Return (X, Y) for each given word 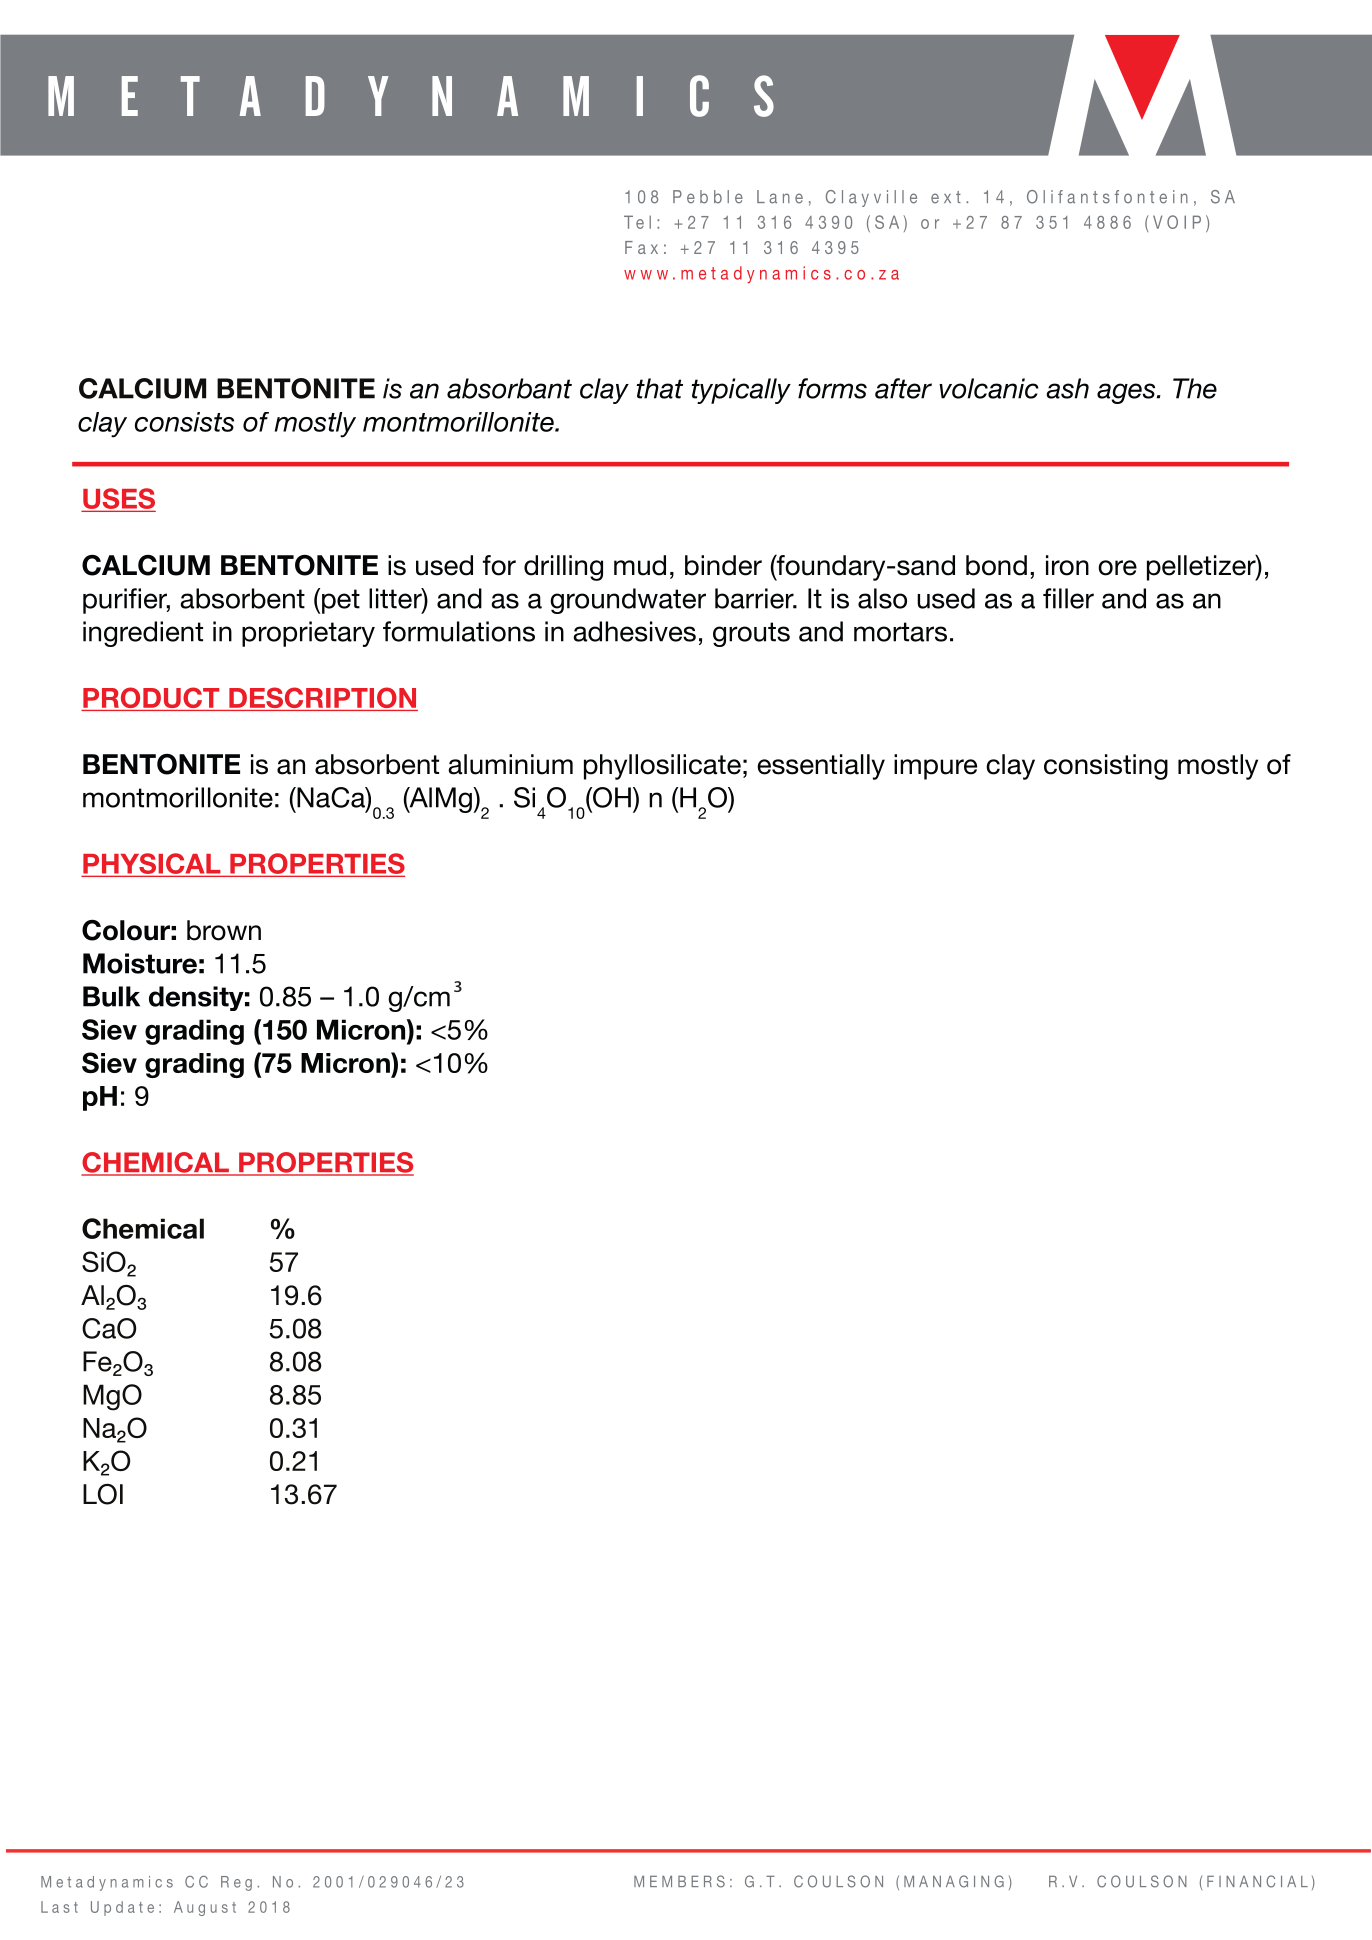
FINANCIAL (1257, 1881)
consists (184, 422)
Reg (236, 1883)
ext (946, 197)
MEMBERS (679, 1881)
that (659, 388)
